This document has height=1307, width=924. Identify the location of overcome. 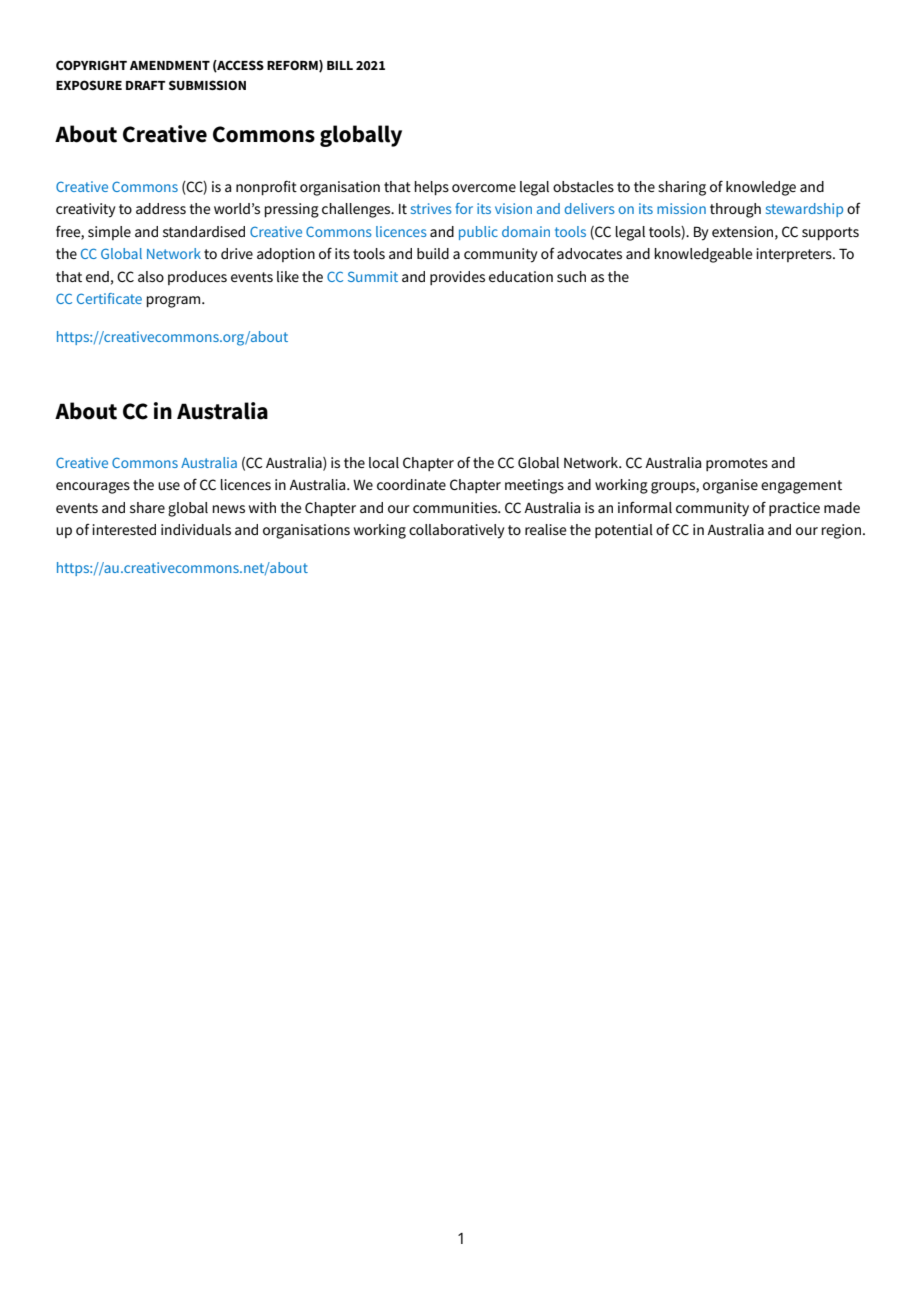
(484, 188).
